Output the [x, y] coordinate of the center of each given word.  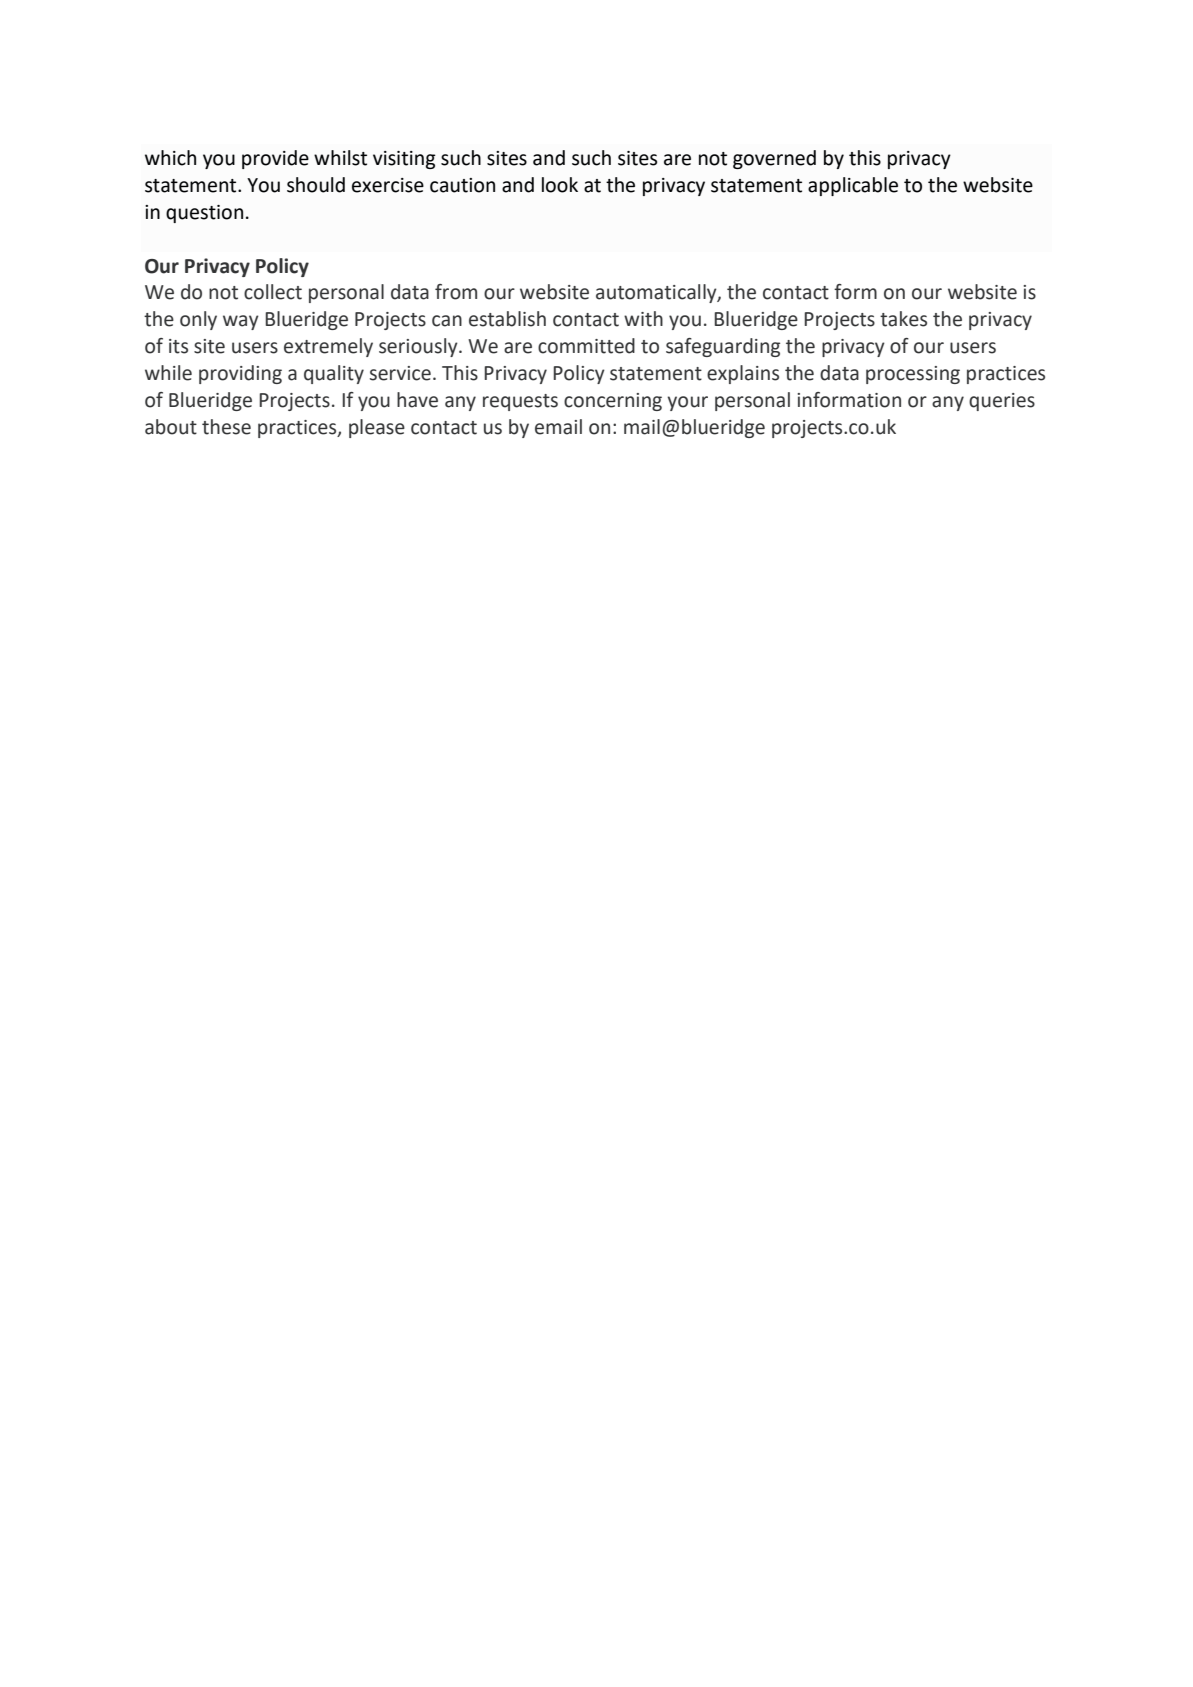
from [456, 292]
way [241, 322]
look [560, 185]
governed [774, 159]
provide [275, 159]
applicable [853, 186]
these [226, 427]
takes [903, 319]
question [204, 214]
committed [586, 346]
